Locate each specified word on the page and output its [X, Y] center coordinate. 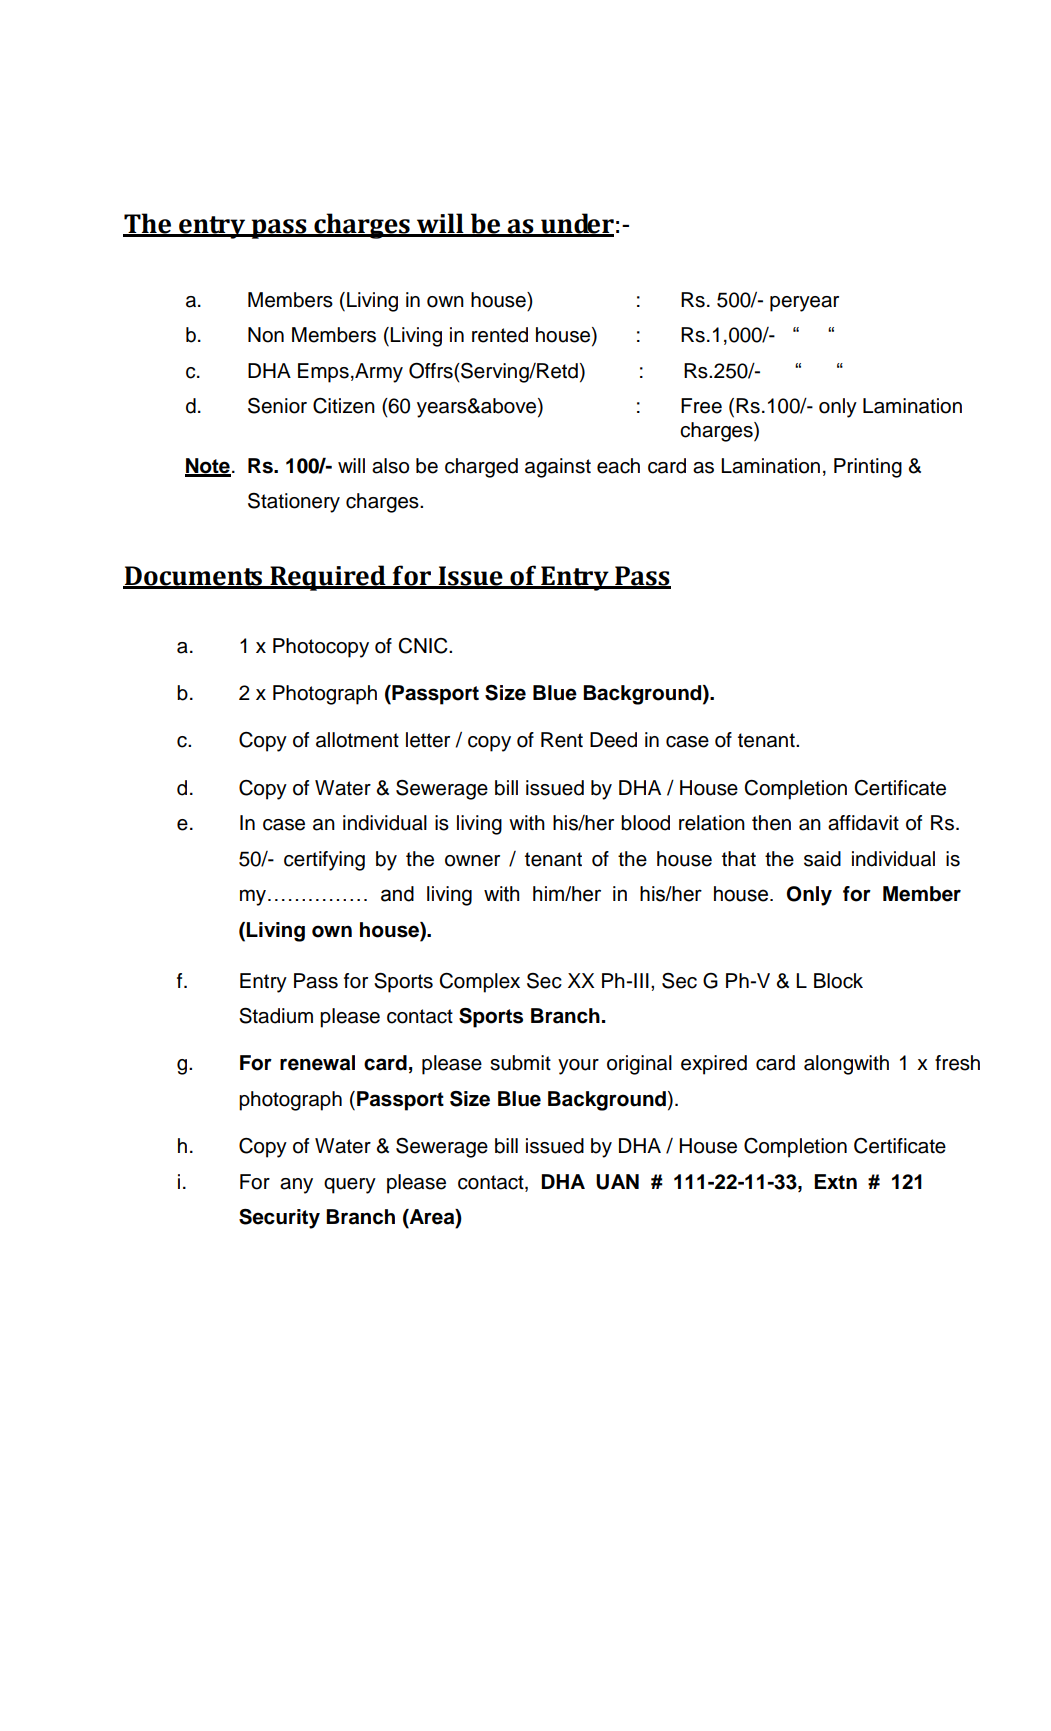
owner [472, 861]
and [397, 894]
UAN [617, 1182]
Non [266, 335]
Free [701, 406]
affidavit [863, 823]
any [296, 1186]
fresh [957, 1063]
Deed [613, 740]
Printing [868, 468]
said [822, 859]
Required [328, 578]
